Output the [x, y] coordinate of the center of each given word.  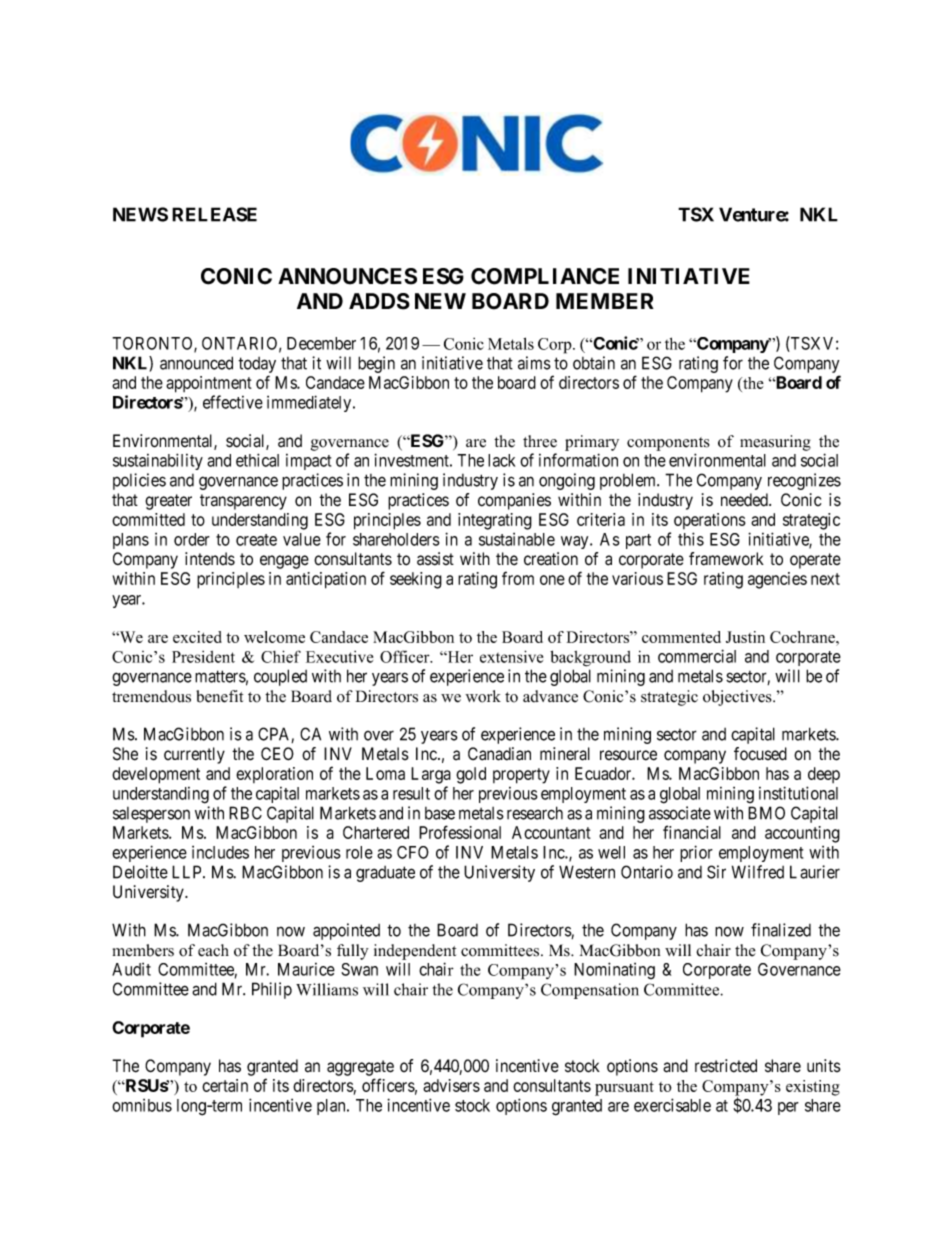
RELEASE [214, 214]
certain [225, 1085]
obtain [594, 363]
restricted [726, 1066]
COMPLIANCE [545, 276]
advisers [451, 1085]
